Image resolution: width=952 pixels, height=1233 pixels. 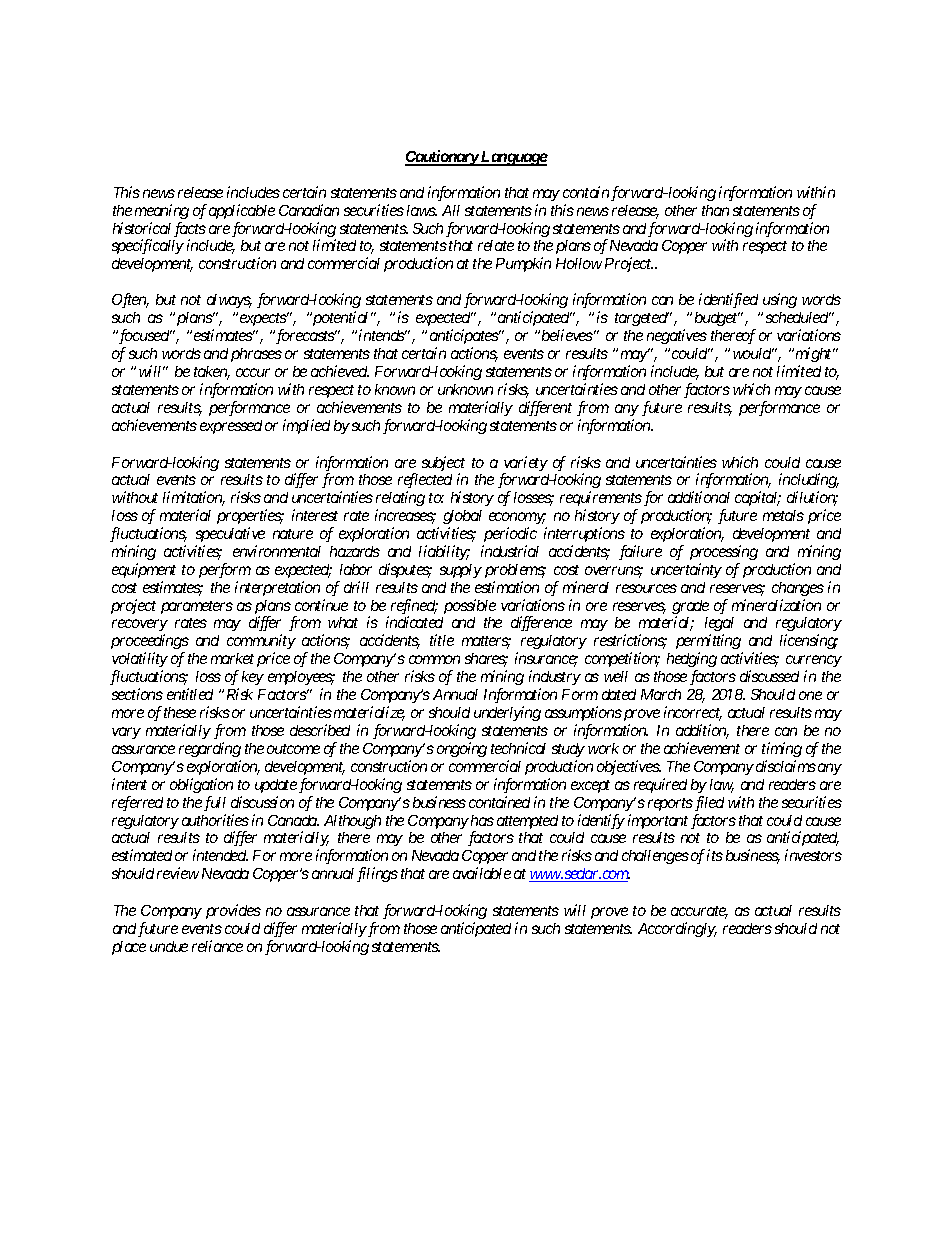 I want to click on obligation, so click(x=201, y=785).
